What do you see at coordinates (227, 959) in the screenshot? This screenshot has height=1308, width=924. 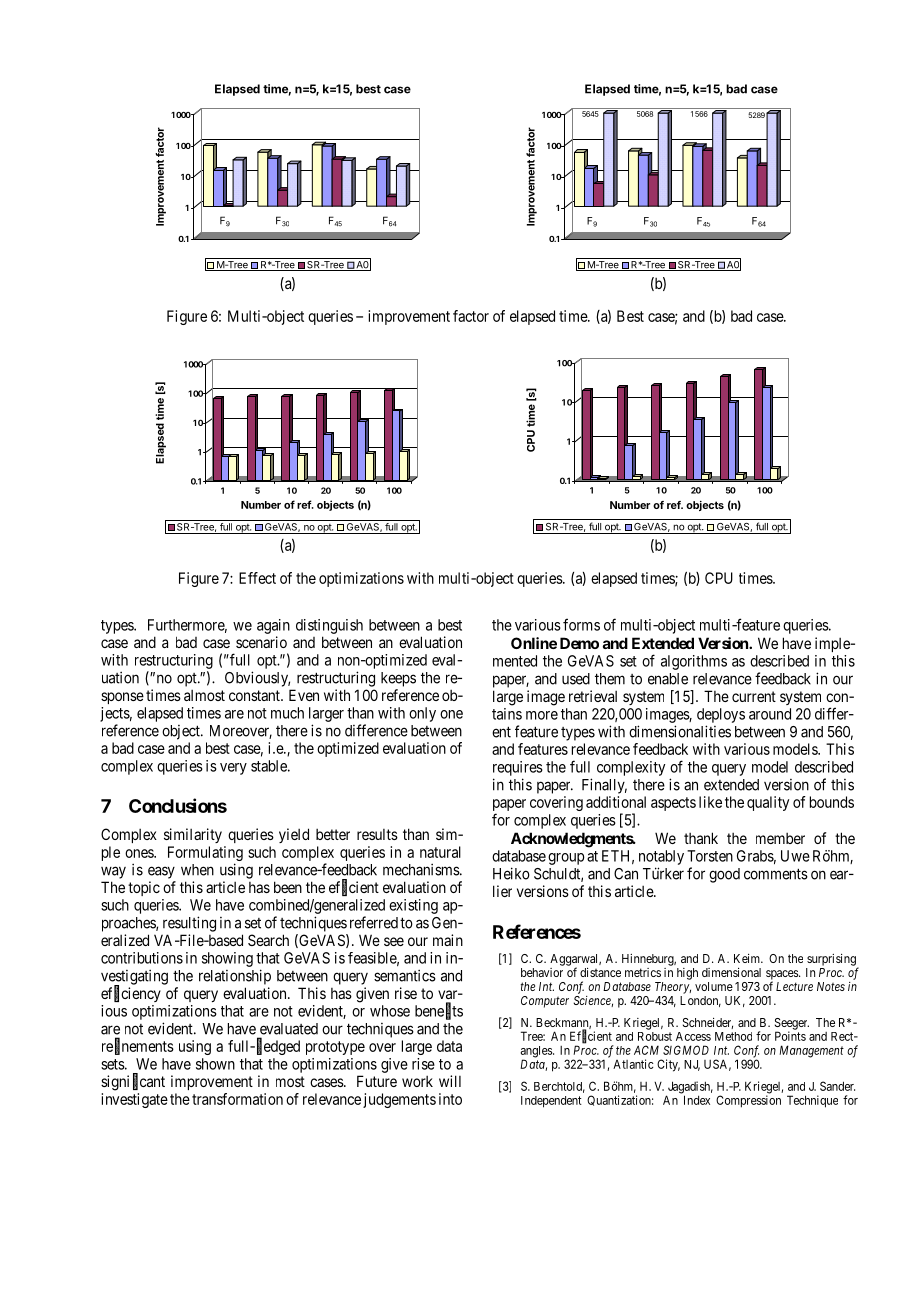 I see `showing` at bounding box center [227, 959].
